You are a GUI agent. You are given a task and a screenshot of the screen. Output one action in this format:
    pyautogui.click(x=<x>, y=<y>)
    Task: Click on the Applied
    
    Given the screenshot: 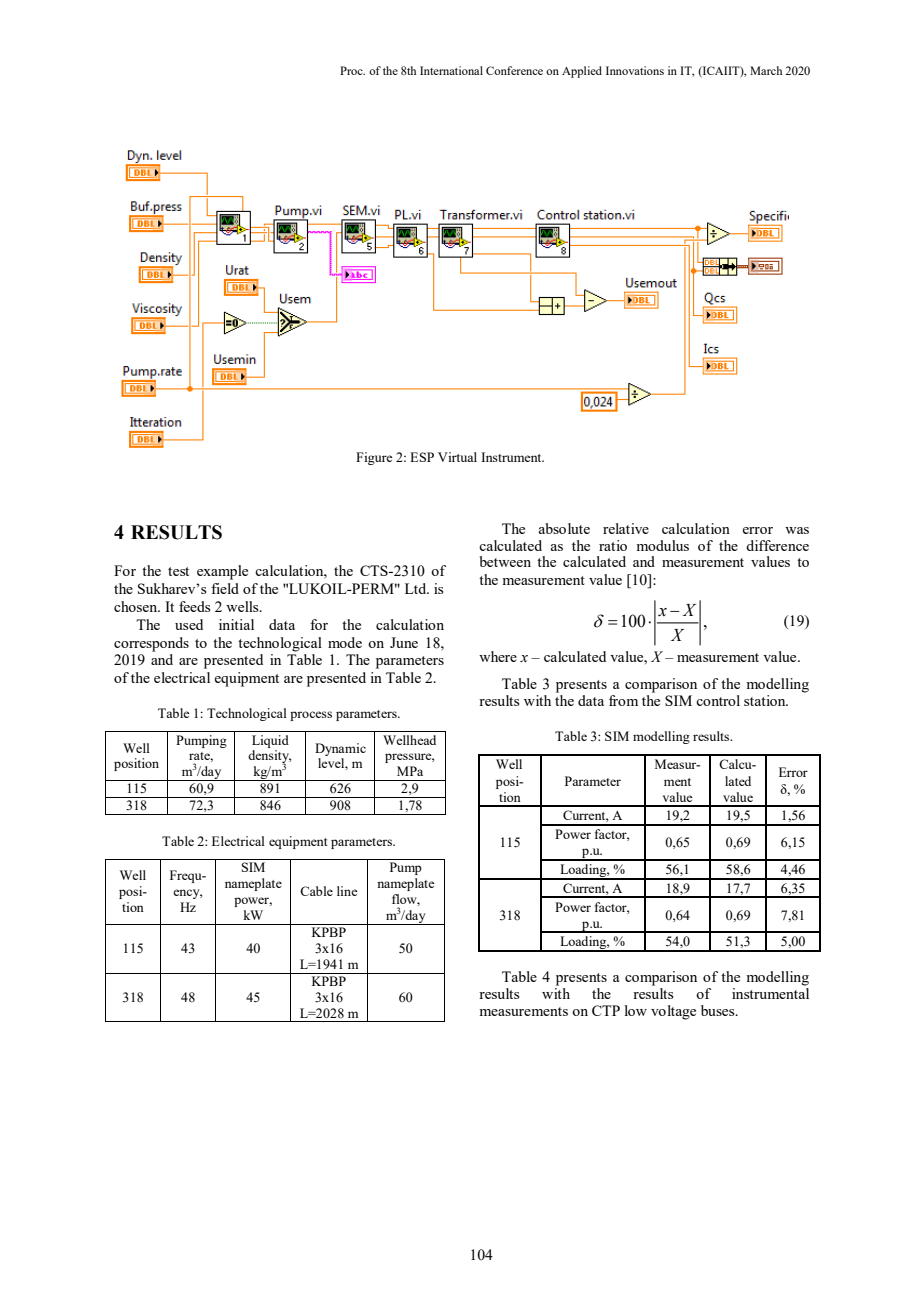 What is the action you would take?
    pyautogui.click(x=582, y=72)
